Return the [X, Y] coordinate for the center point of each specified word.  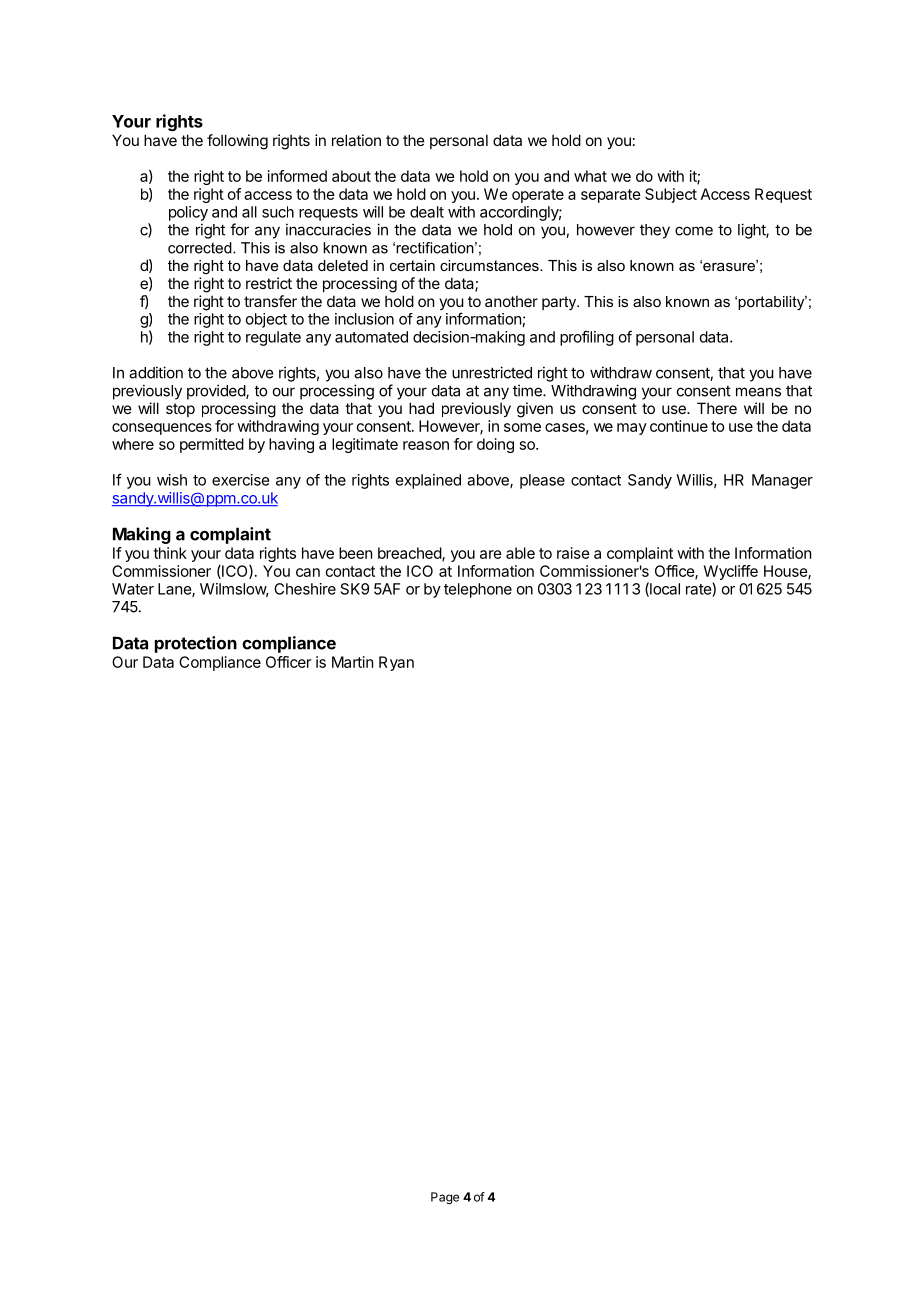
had [421, 408]
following [237, 142]
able [520, 553]
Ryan [396, 663]
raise [573, 553]
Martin [352, 662]
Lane [175, 590]
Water [133, 589]
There [717, 408]
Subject [671, 195]
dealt [427, 212]
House [786, 572]
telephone [478, 590]
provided [217, 392]
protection [196, 644]
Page [445, 1198]
